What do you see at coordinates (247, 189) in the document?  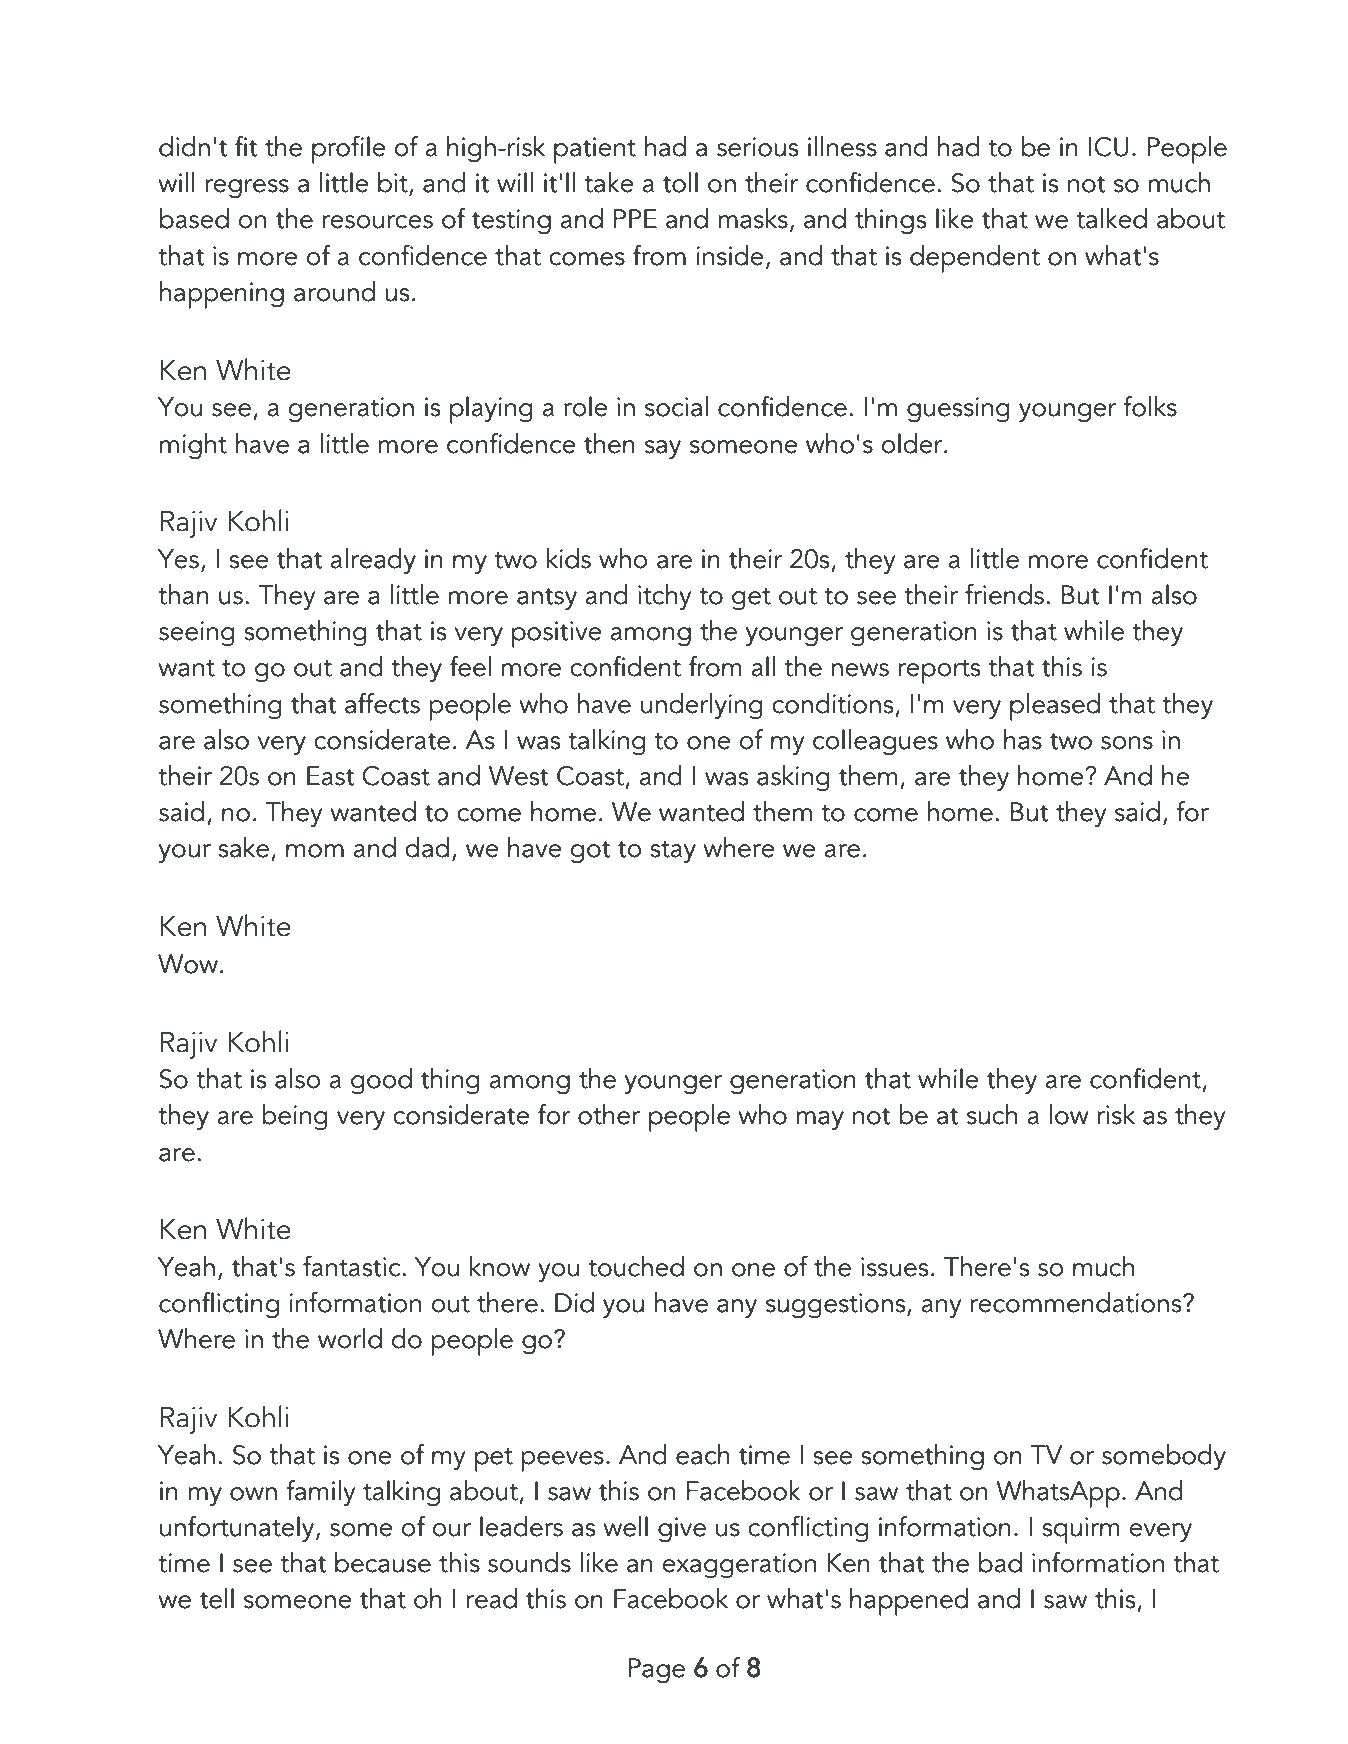 I see `regress` at bounding box center [247, 189].
